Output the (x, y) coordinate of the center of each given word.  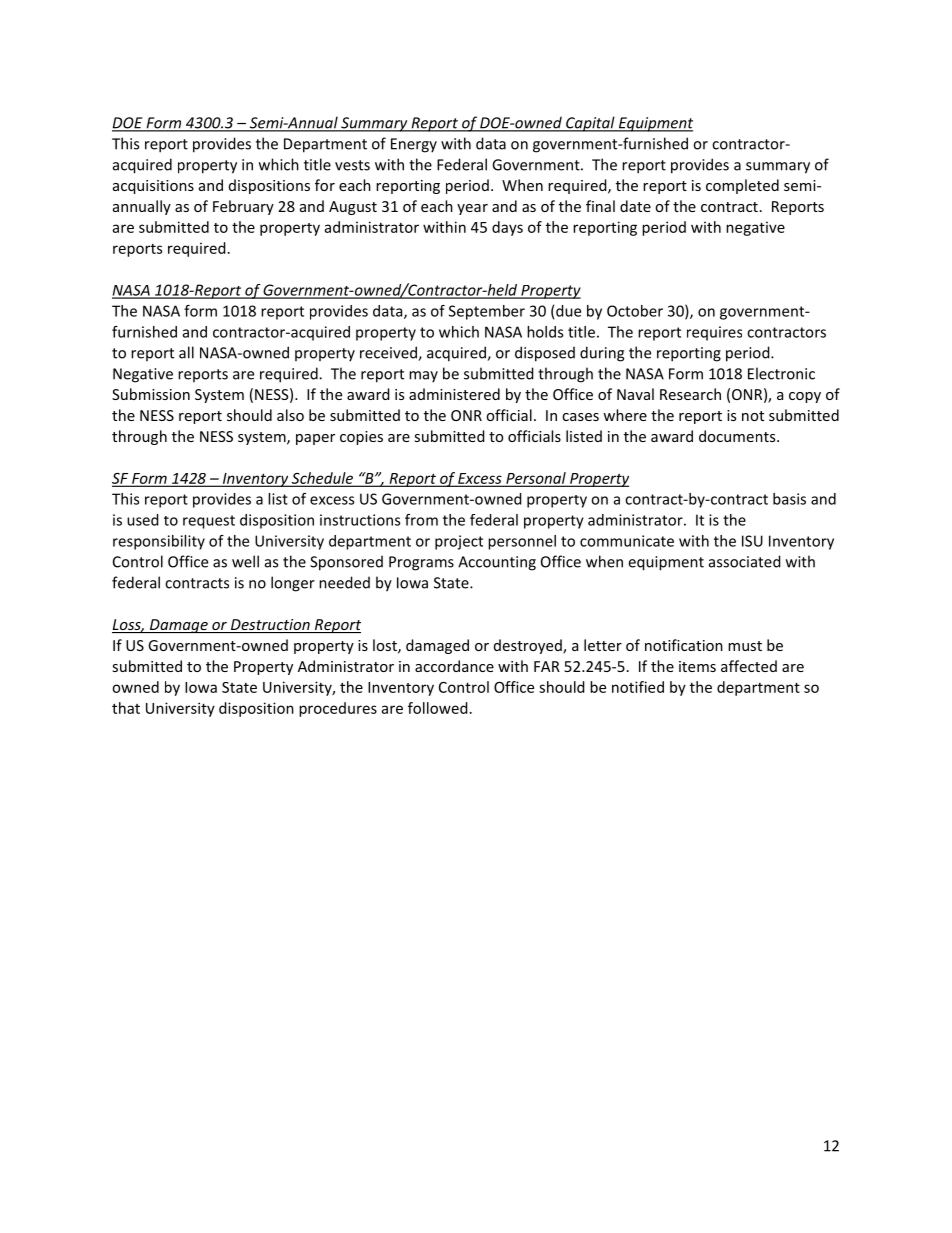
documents (738, 436)
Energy (414, 145)
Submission (151, 394)
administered (454, 394)
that (126, 708)
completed (742, 186)
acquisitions (153, 187)
